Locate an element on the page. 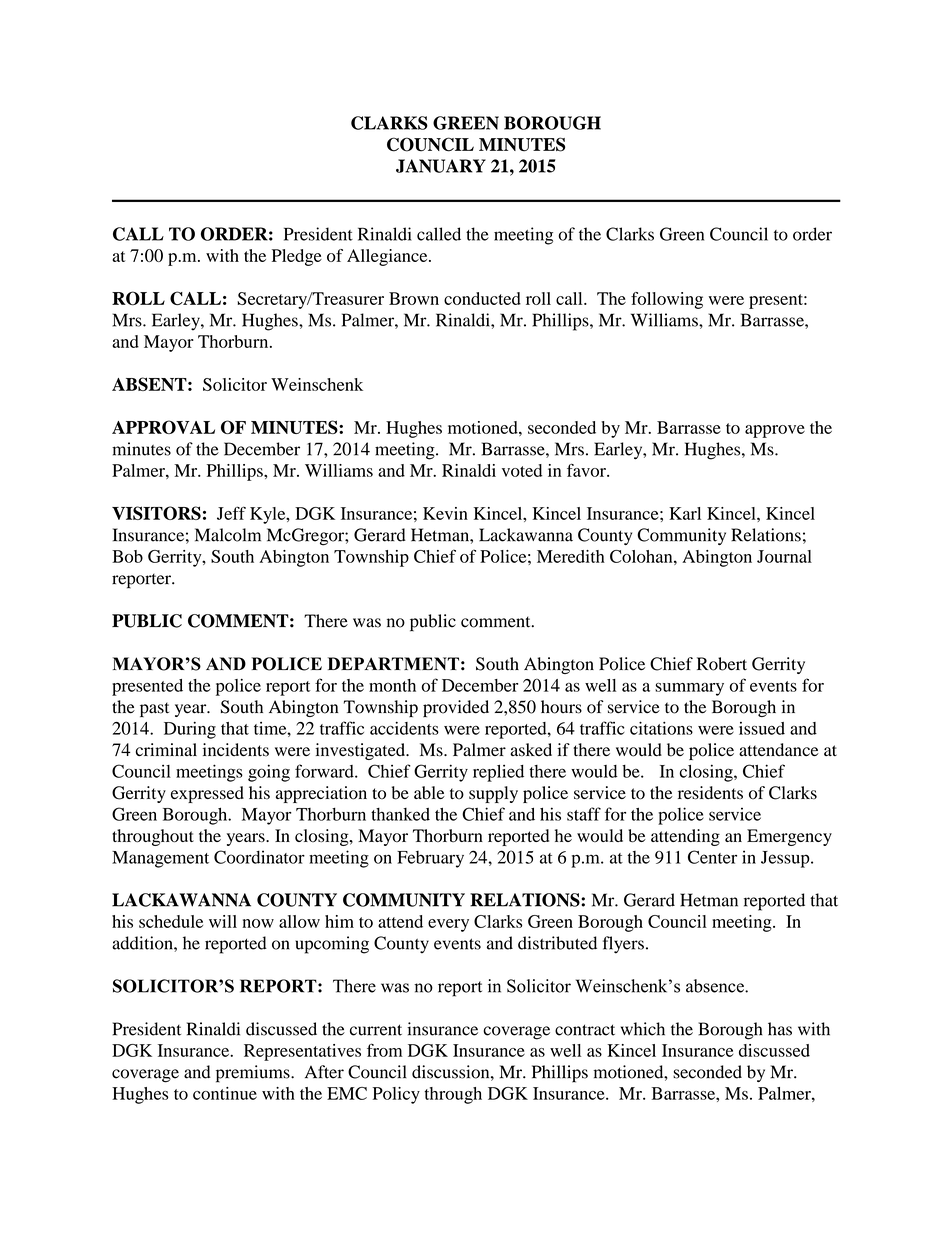  Policy is located at coordinates (396, 1095).
